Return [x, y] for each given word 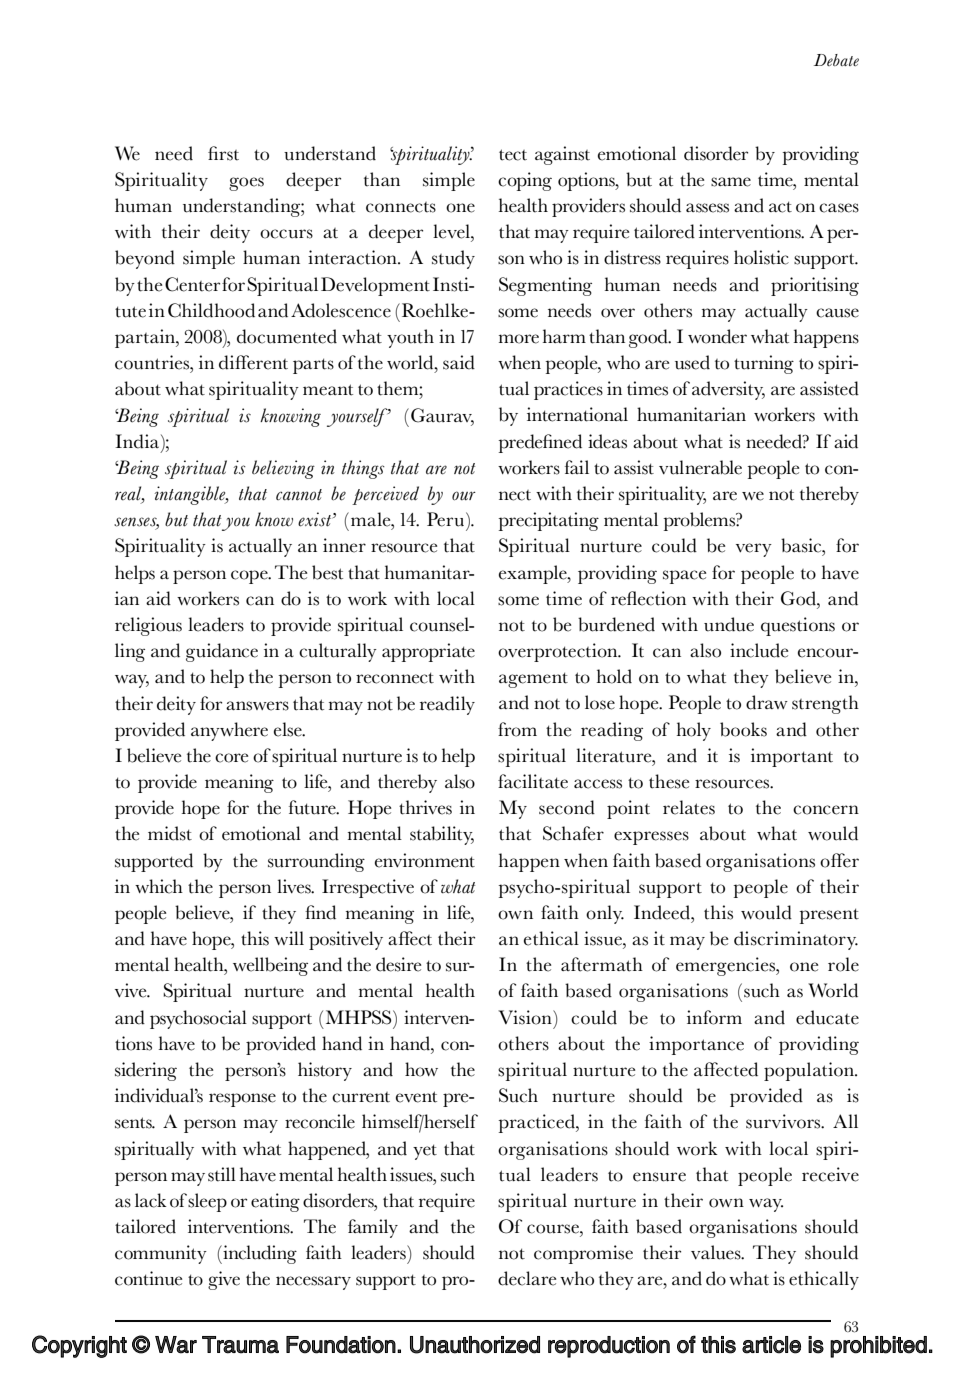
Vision [526, 1017]
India [137, 441]
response [242, 1100]
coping [525, 181]
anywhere [229, 731]
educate [827, 1017]
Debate [836, 60]
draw [767, 702]
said [459, 362]
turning [764, 364]
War [176, 1345]
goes [246, 184]
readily [447, 705]
